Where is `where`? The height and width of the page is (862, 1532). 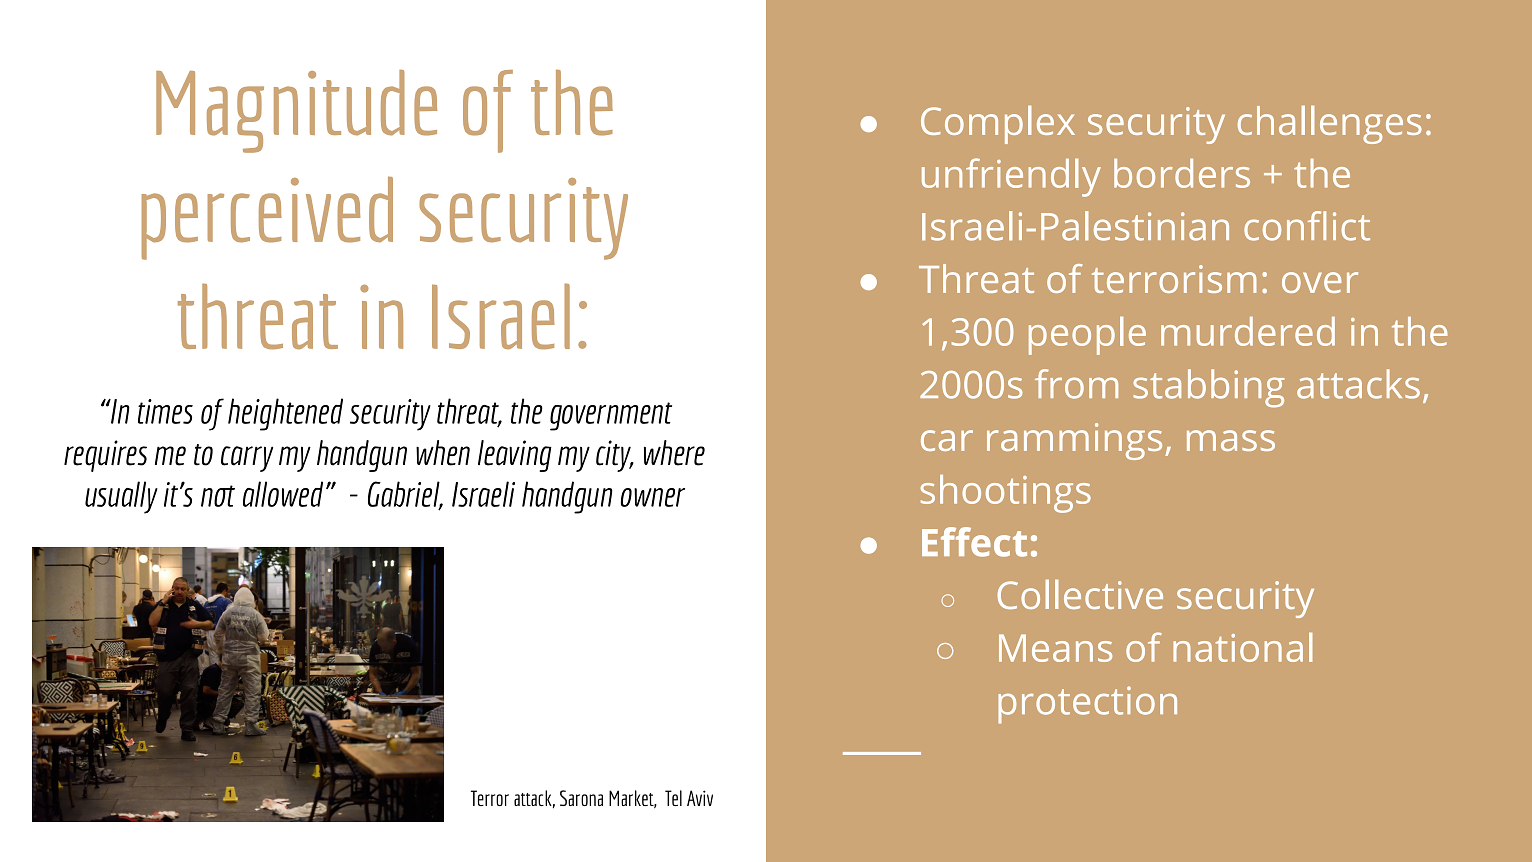 where is located at coordinates (674, 453).
